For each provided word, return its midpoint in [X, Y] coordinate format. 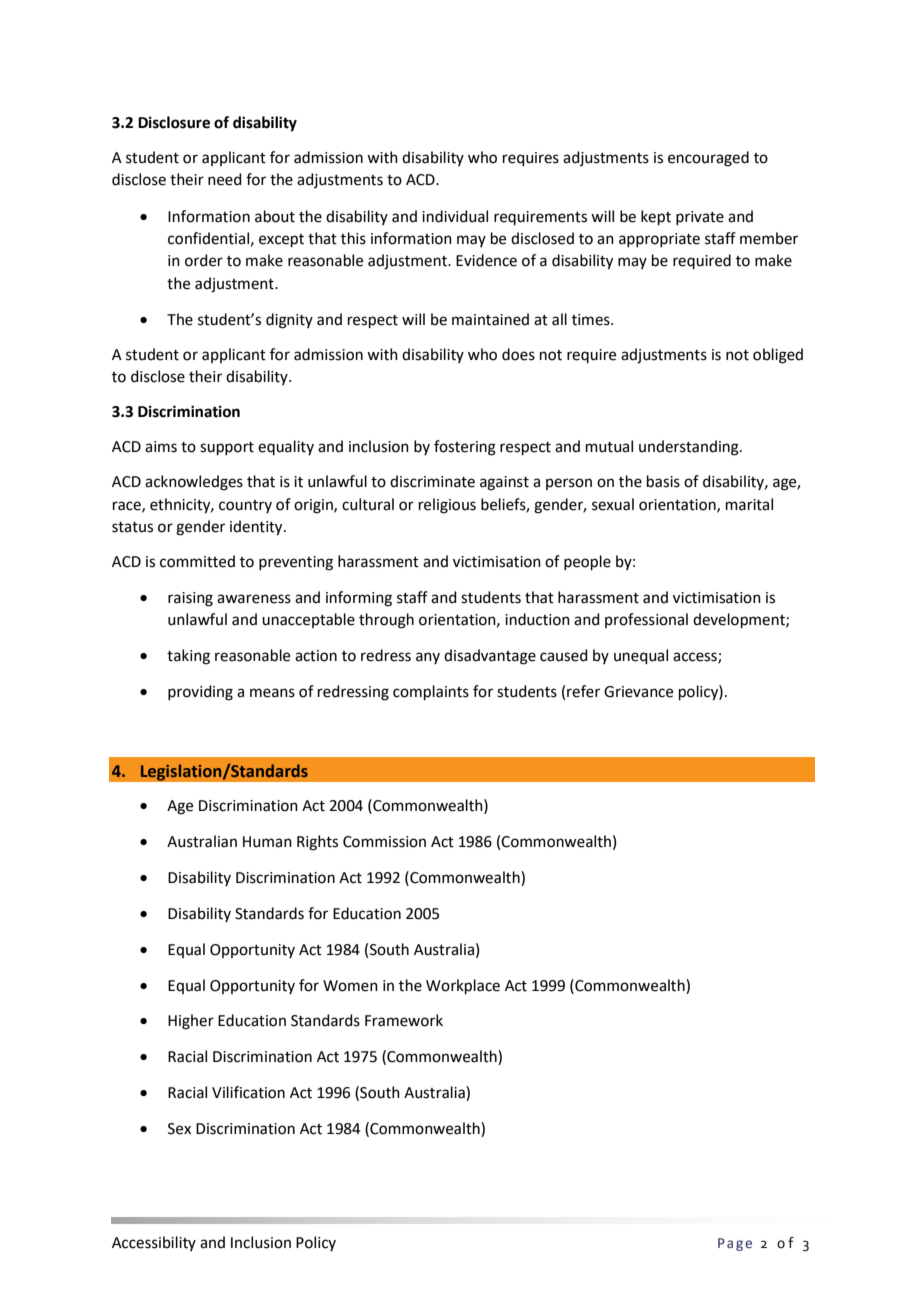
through [386, 621]
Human [267, 842]
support [227, 448]
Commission [384, 842]
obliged [778, 356]
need [225, 179]
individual [455, 216]
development [740, 620]
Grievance [638, 692]
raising [190, 599]
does [518, 354]
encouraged [708, 159]
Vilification [248, 1092]
